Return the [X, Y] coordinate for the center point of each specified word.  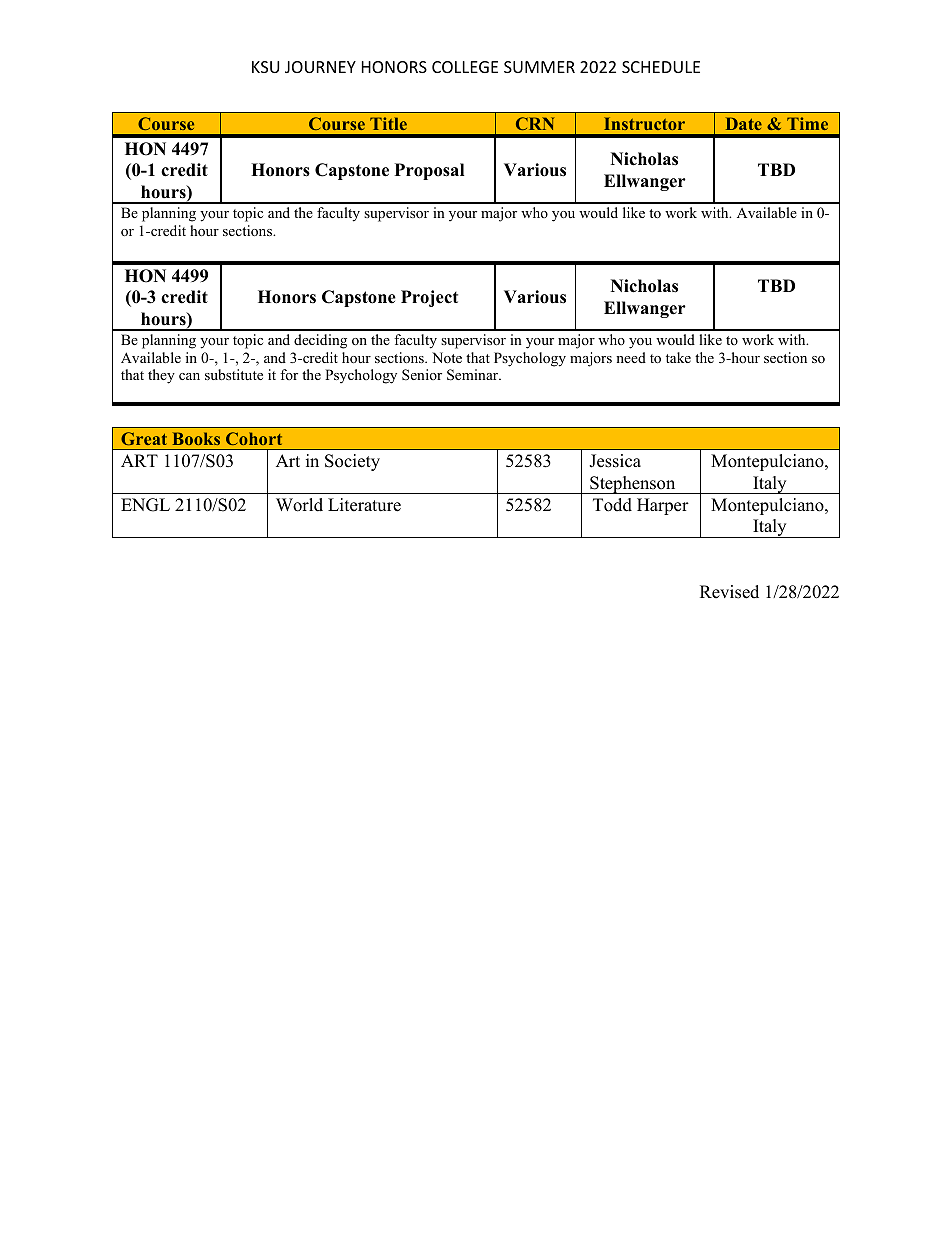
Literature [364, 505]
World [299, 505]
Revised [729, 592]
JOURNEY [320, 67]
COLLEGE [465, 67]
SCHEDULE [661, 67]
